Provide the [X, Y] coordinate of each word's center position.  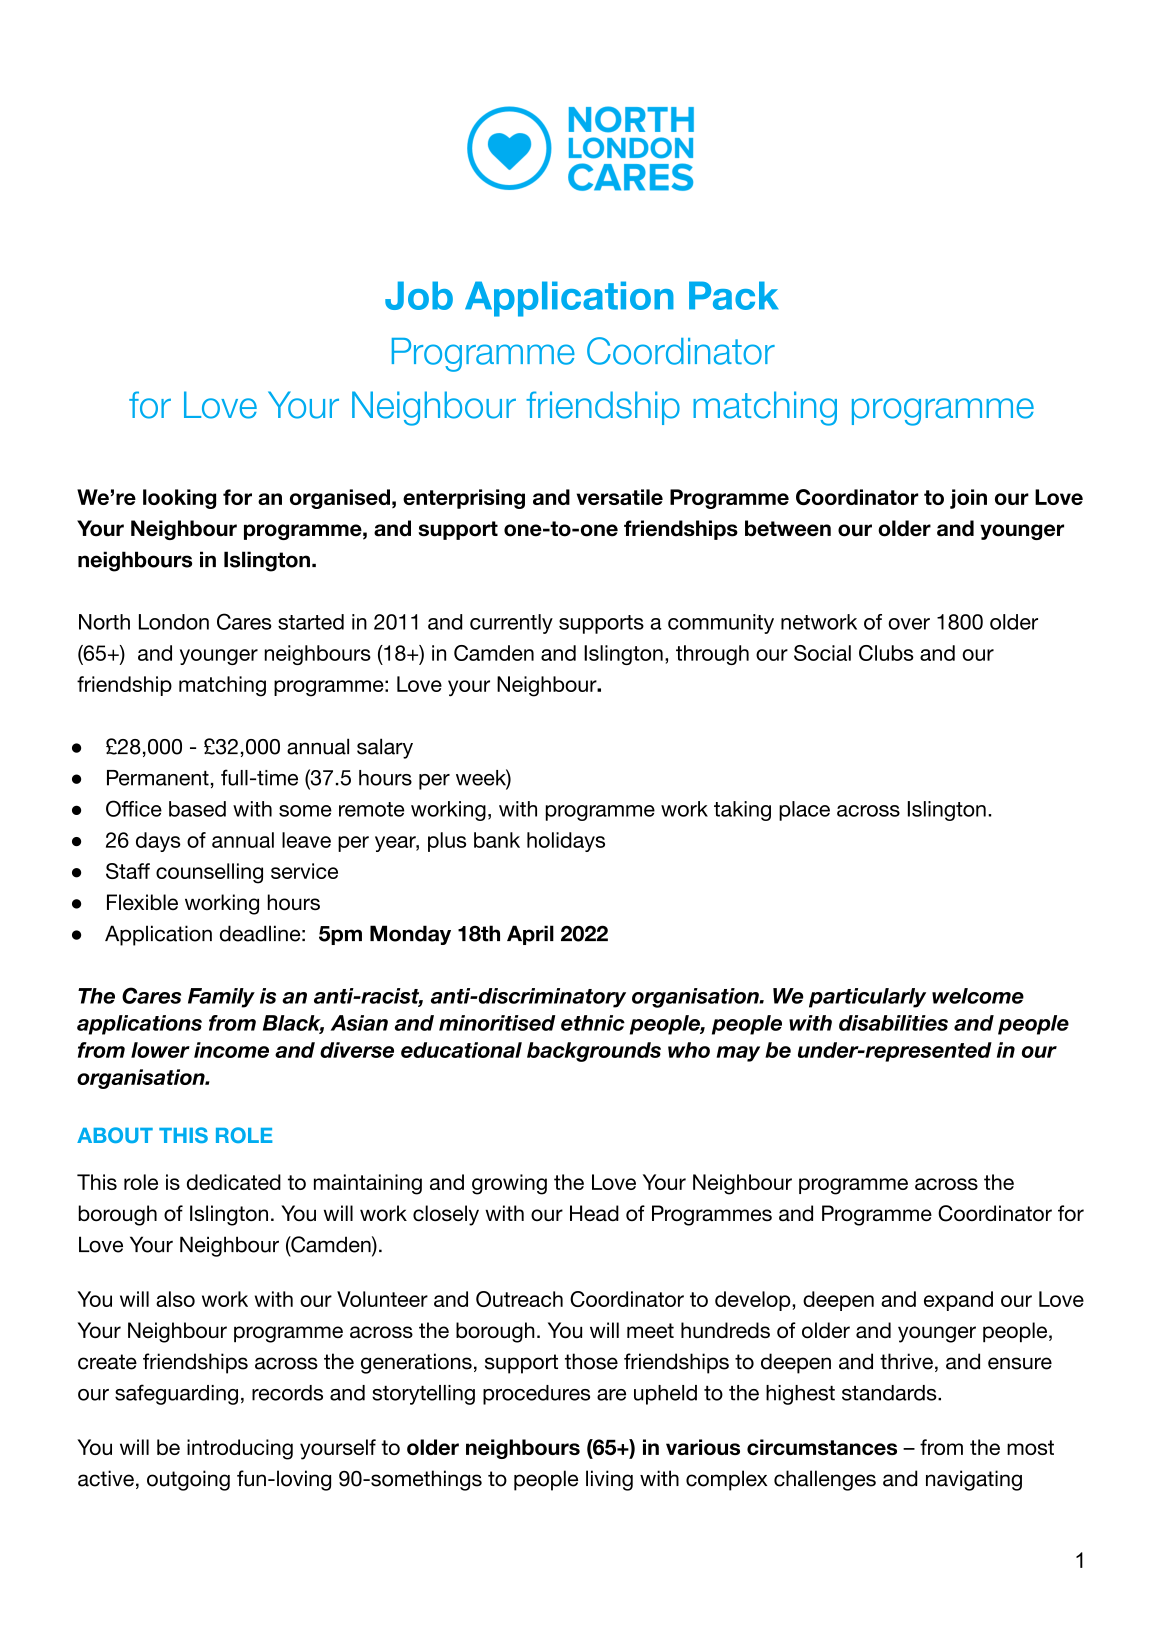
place [804, 811]
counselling [209, 873]
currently [511, 624]
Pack [733, 295]
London [174, 622]
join [968, 499]
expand [958, 1301]
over [909, 624]
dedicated [234, 1182]
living [609, 1480]
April [530, 935]
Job [419, 295]
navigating [974, 1480]
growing [509, 1184]
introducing [240, 1449]
